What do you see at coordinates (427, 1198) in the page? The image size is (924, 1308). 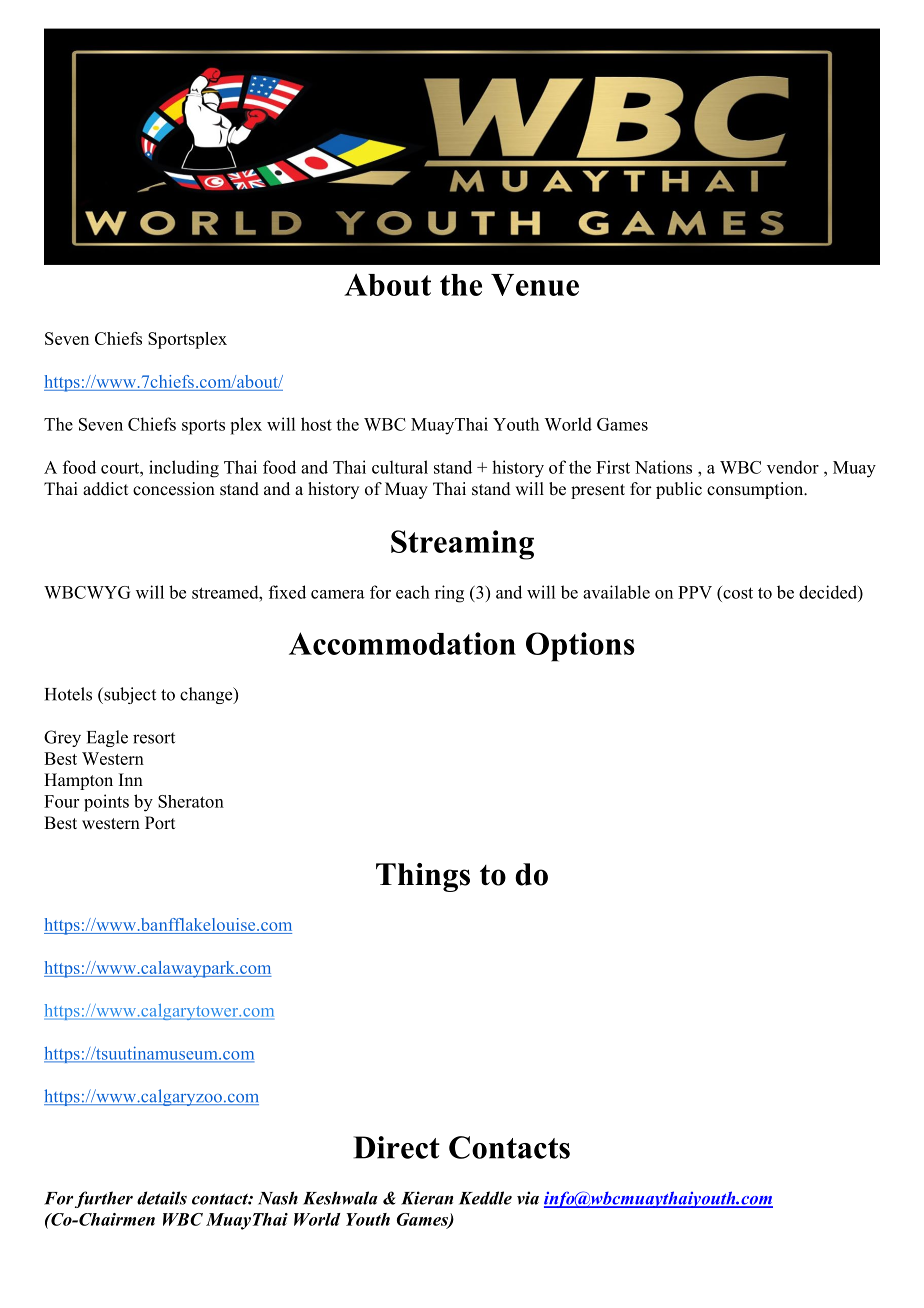 I see `Kieran` at bounding box center [427, 1198].
